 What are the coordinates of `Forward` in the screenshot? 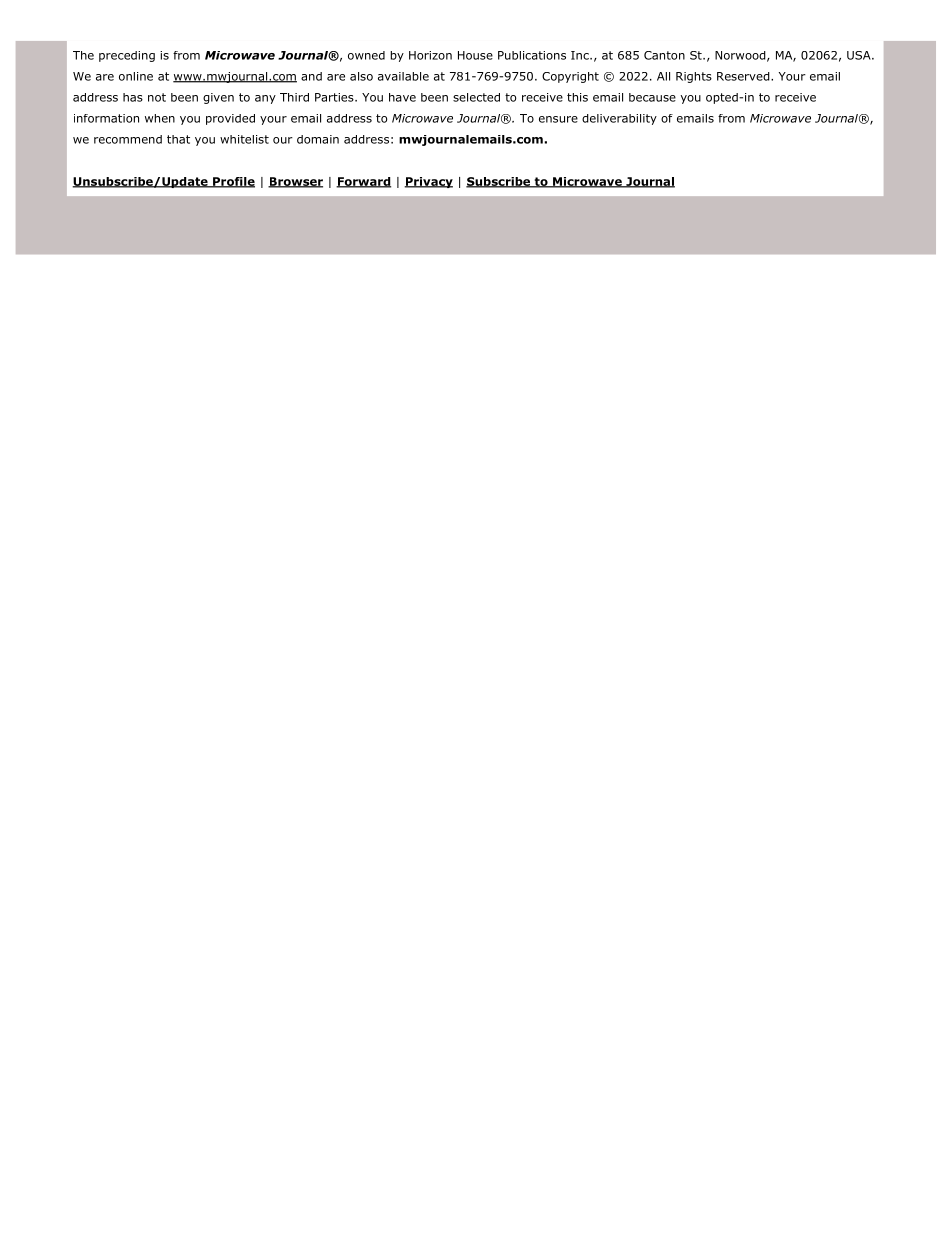 It's located at (363, 182).
